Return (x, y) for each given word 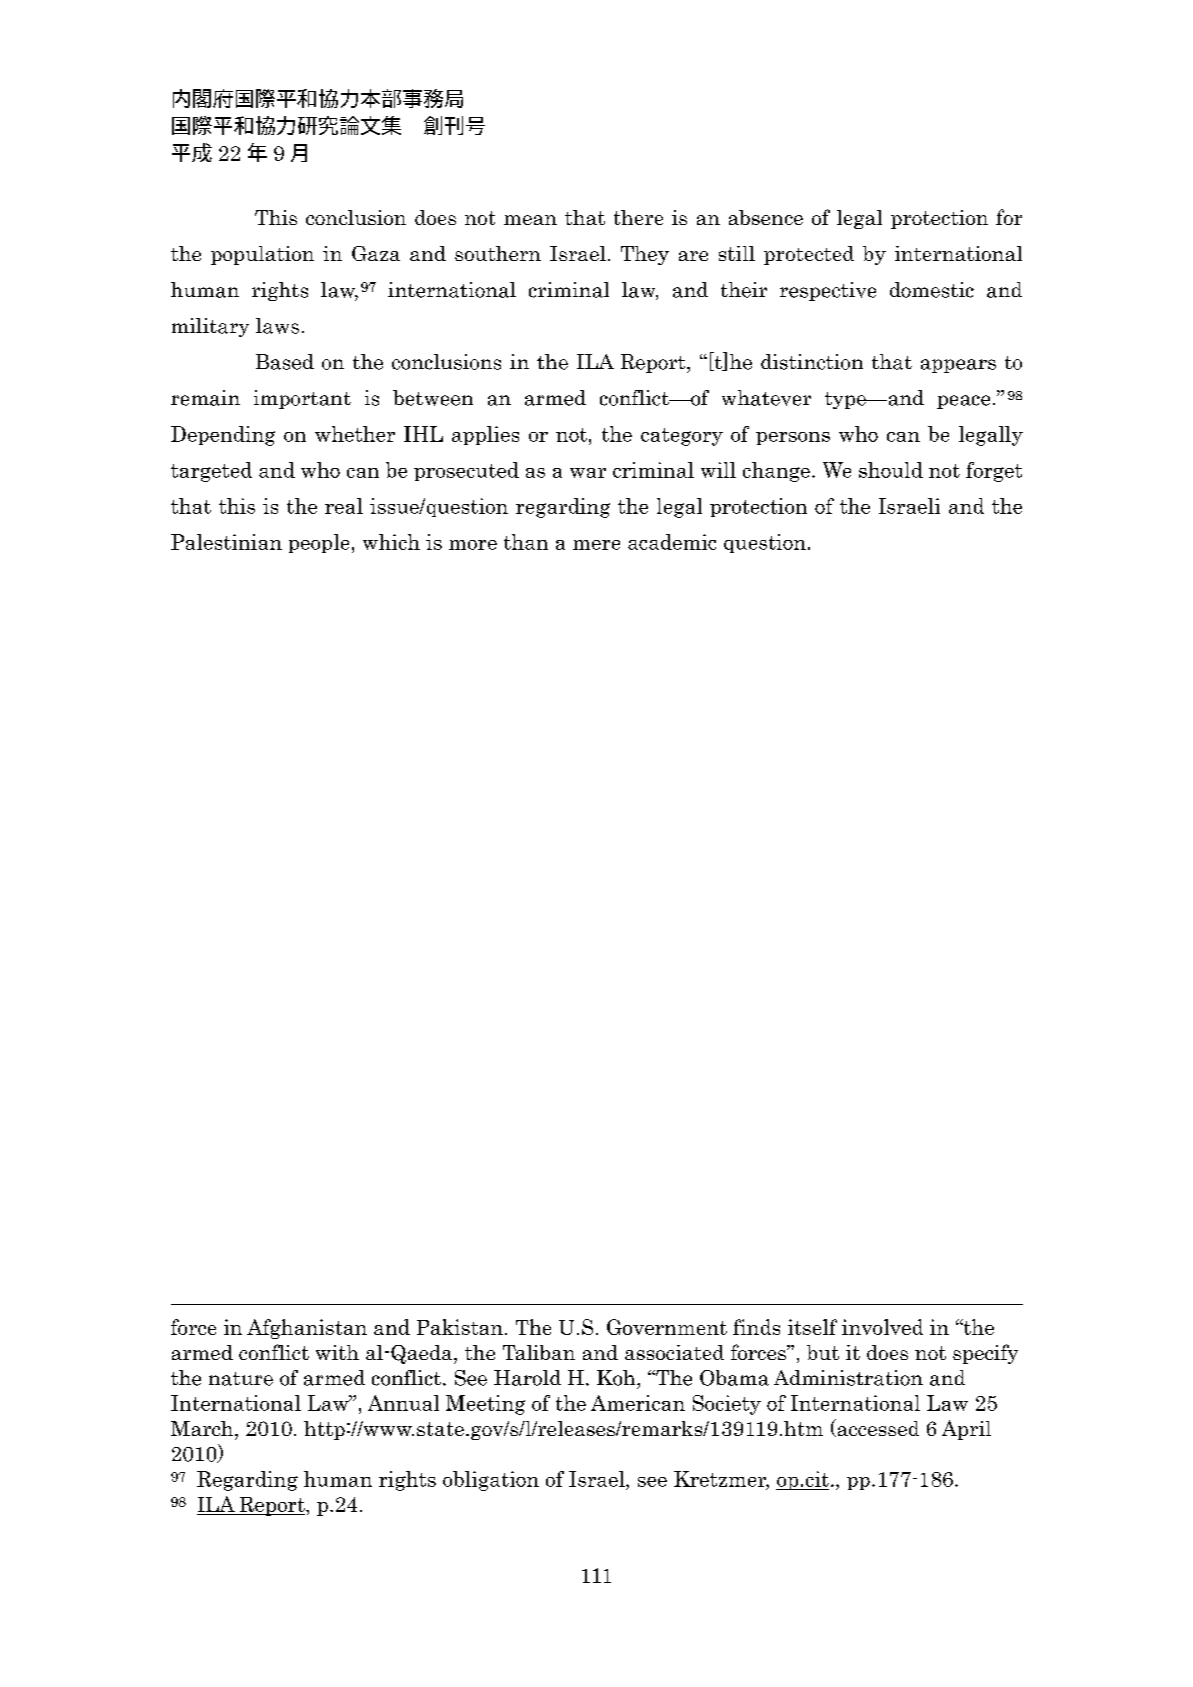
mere (596, 545)
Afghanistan (307, 1329)
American (638, 1403)
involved (882, 1327)
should (891, 470)
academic (672, 542)
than (526, 542)
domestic (932, 290)
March (203, 1428)
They (645, 255)
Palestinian (226, 542)
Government (667, 1327)
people (319, 543)
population (262, 255)
